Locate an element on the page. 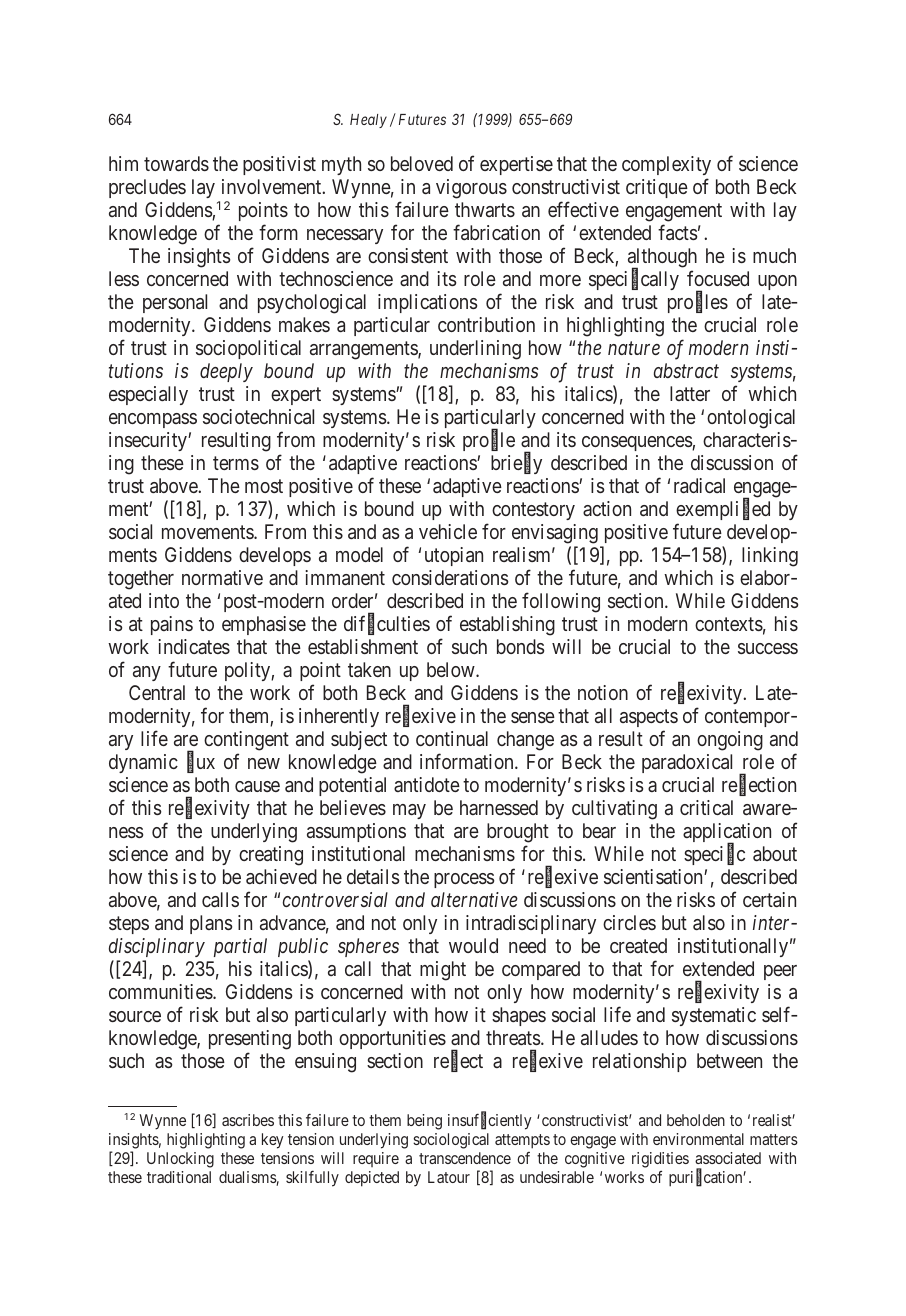 The image size is (906, 1316). complexity is located at coordinates (666, 165).
